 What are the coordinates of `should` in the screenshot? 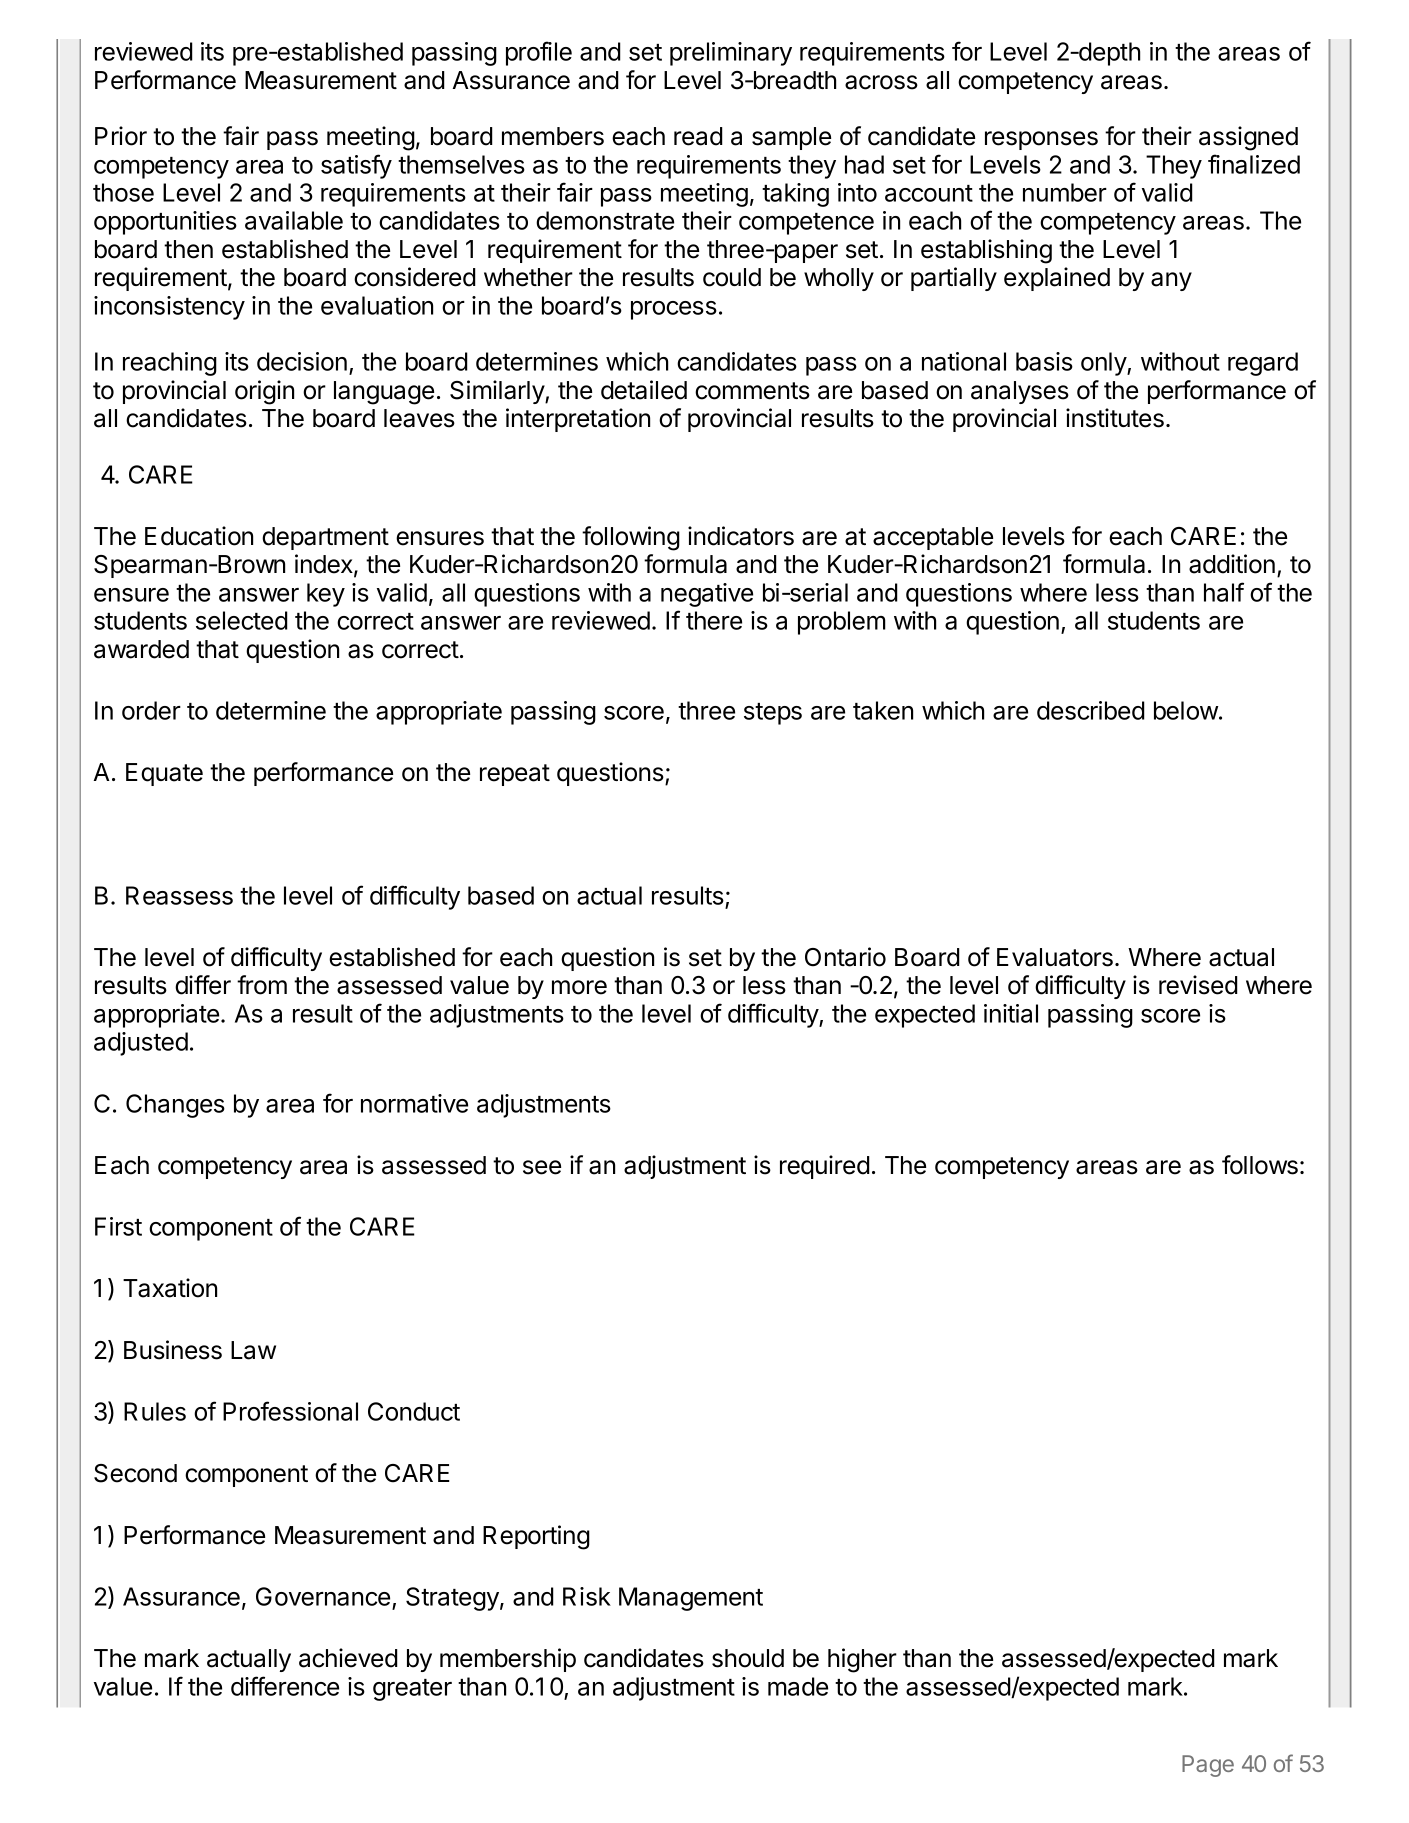 It's located at (748, 1658).
